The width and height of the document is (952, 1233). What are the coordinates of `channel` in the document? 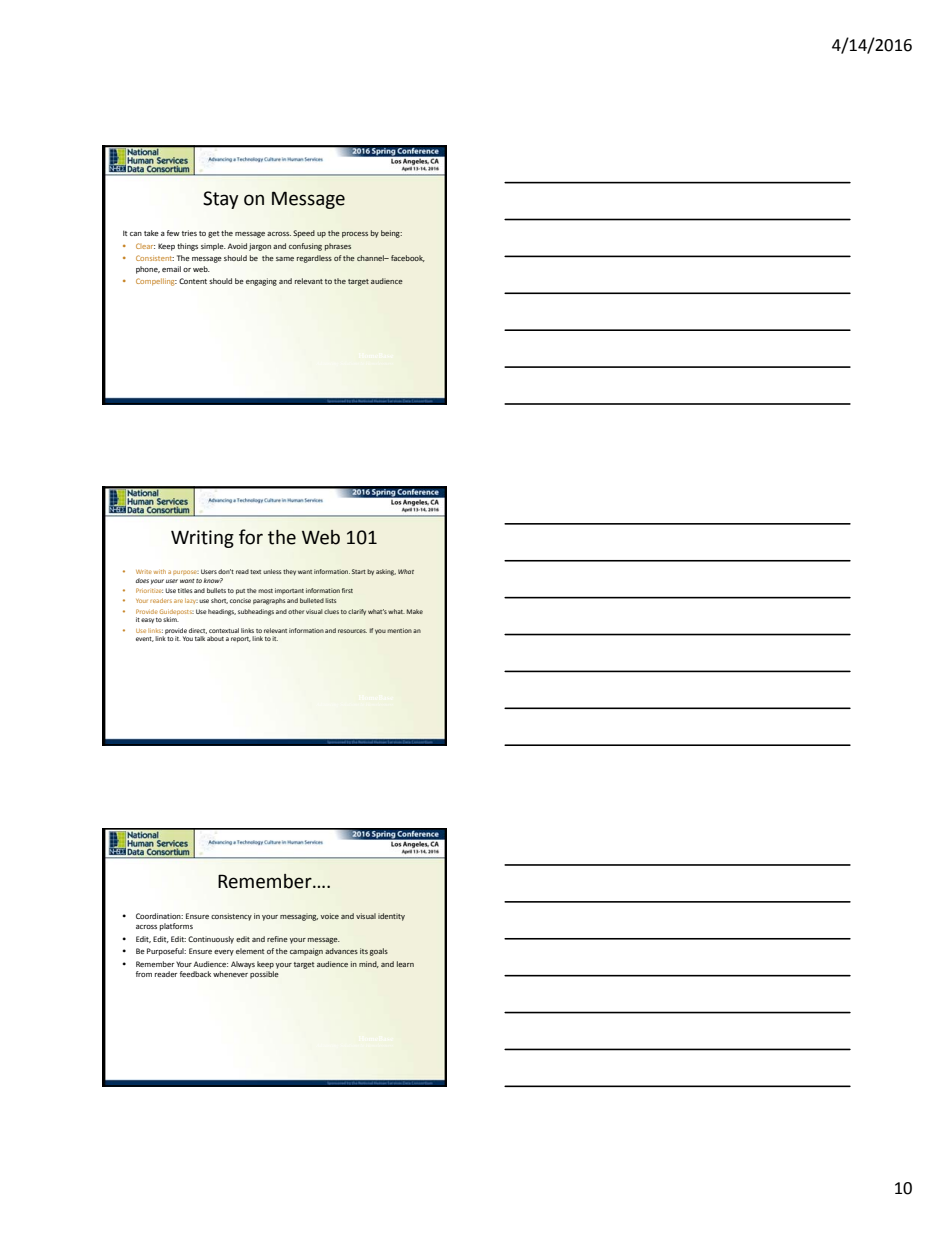 It's located at (371, 258).
